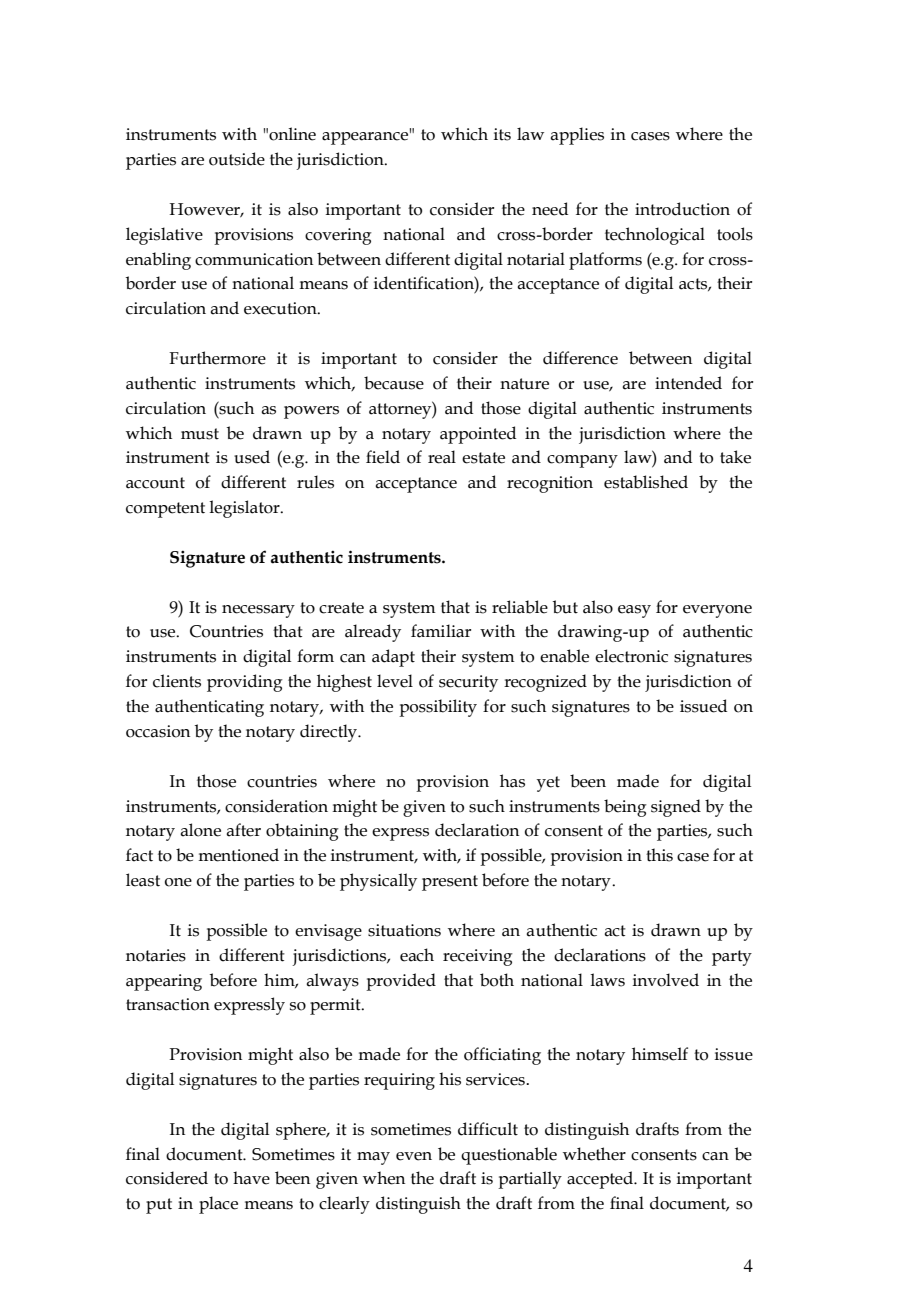 This image has width=924, height=1308. What do you see at coordinates (502, 134) in the image?
I see `its` at bounding box center [502, 134].
